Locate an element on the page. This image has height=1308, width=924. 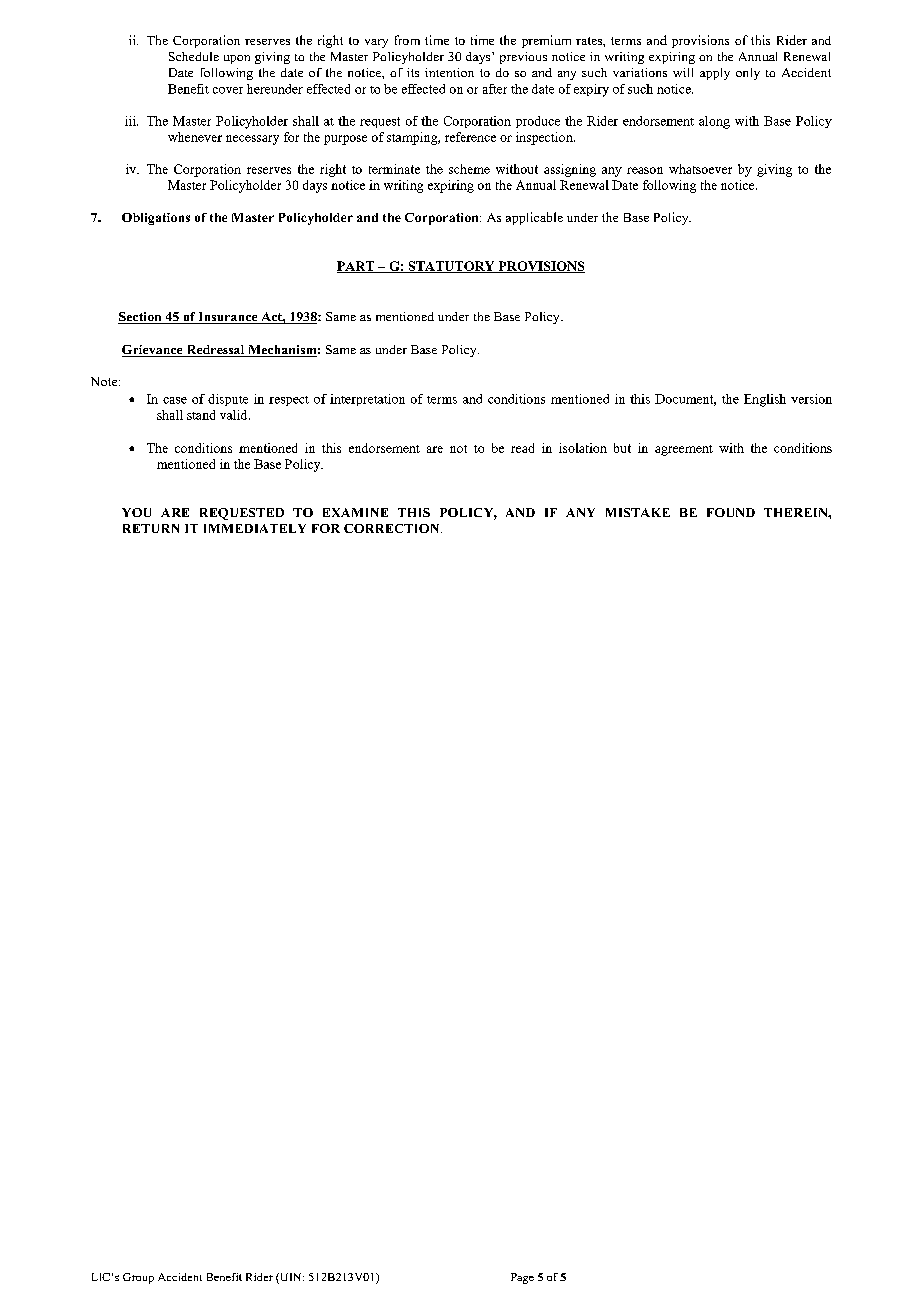
Schedule is located at coordinates (194, 56).
